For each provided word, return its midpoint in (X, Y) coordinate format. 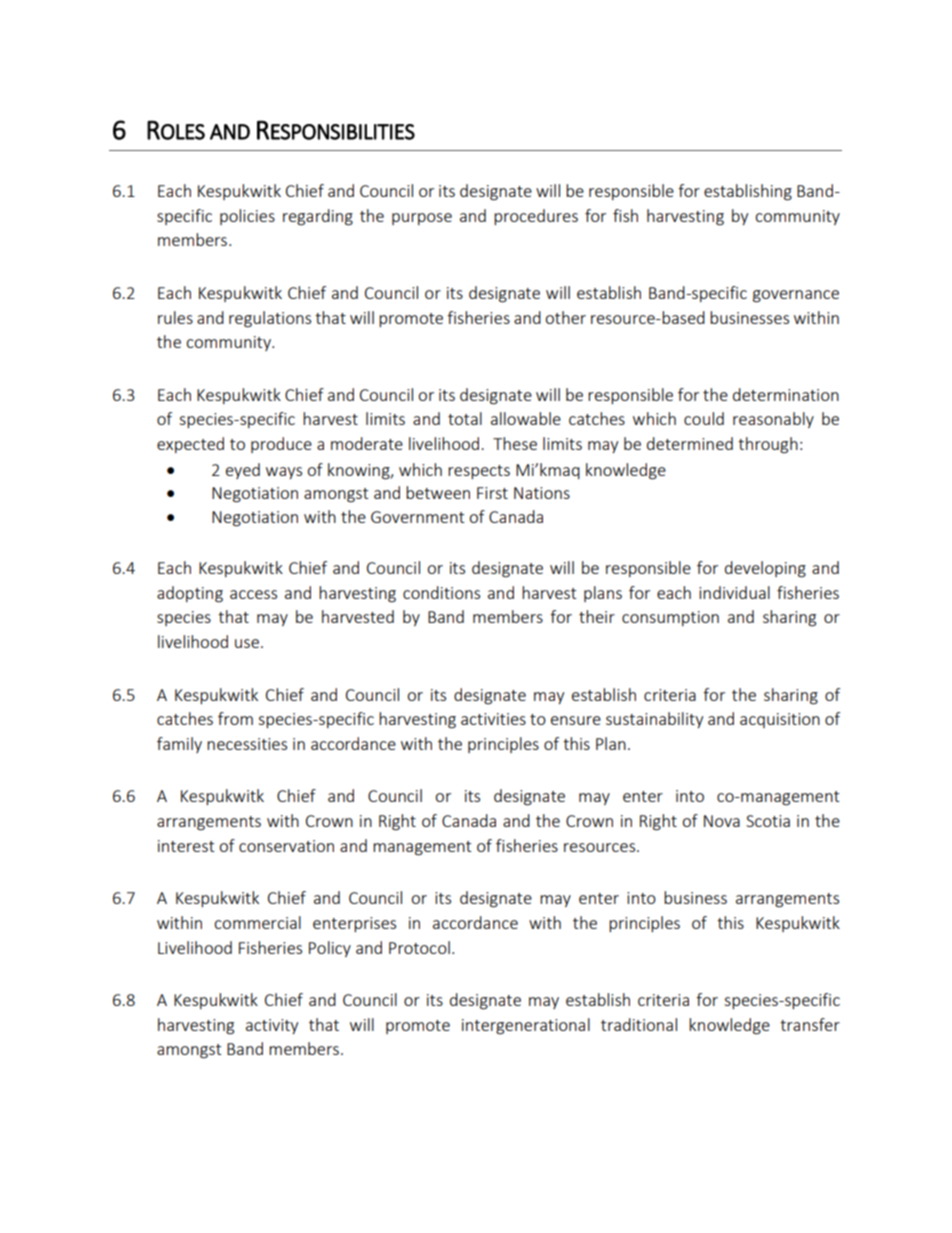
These (515, 443)
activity (272, 1026)
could (704, 418)
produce (281, 445)
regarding (318, 217)
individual (734, 592)
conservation (286, 846)
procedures (536, 217)
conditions (441, 592)
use (247, 643)
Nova (722, 821)
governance (796, 296)
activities (493, 719)
